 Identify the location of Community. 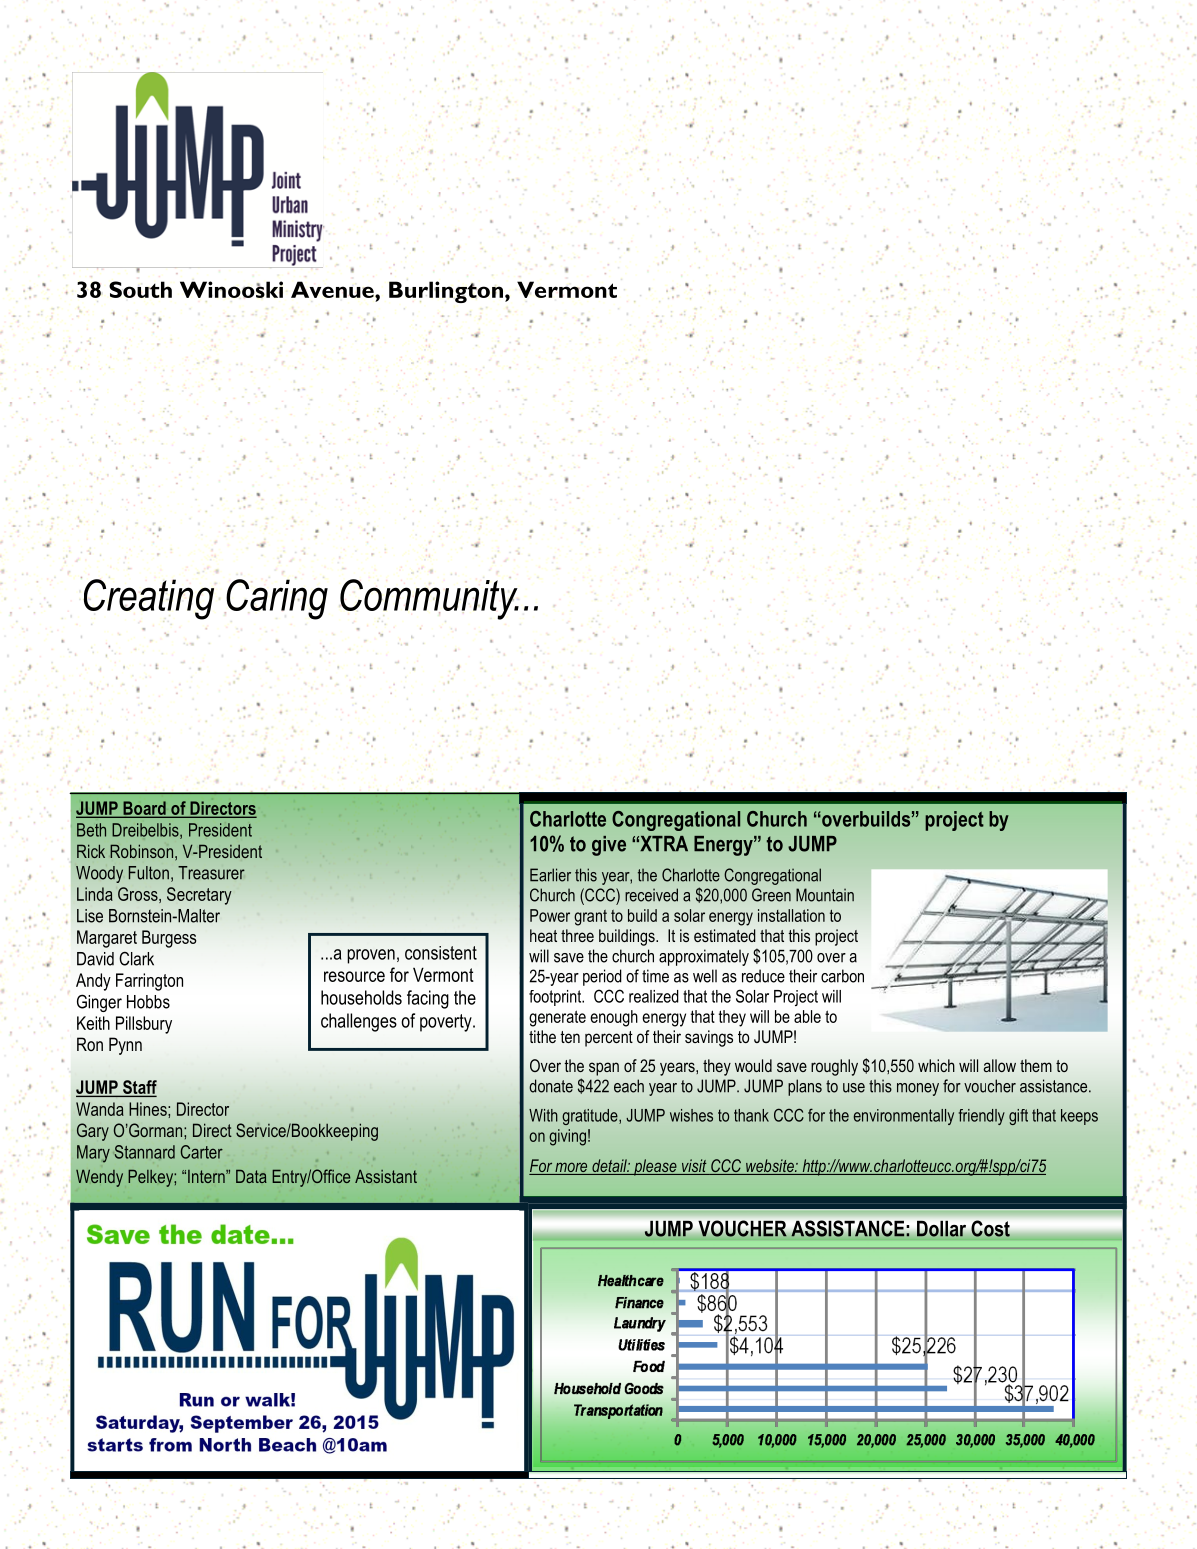
(429, 598).
